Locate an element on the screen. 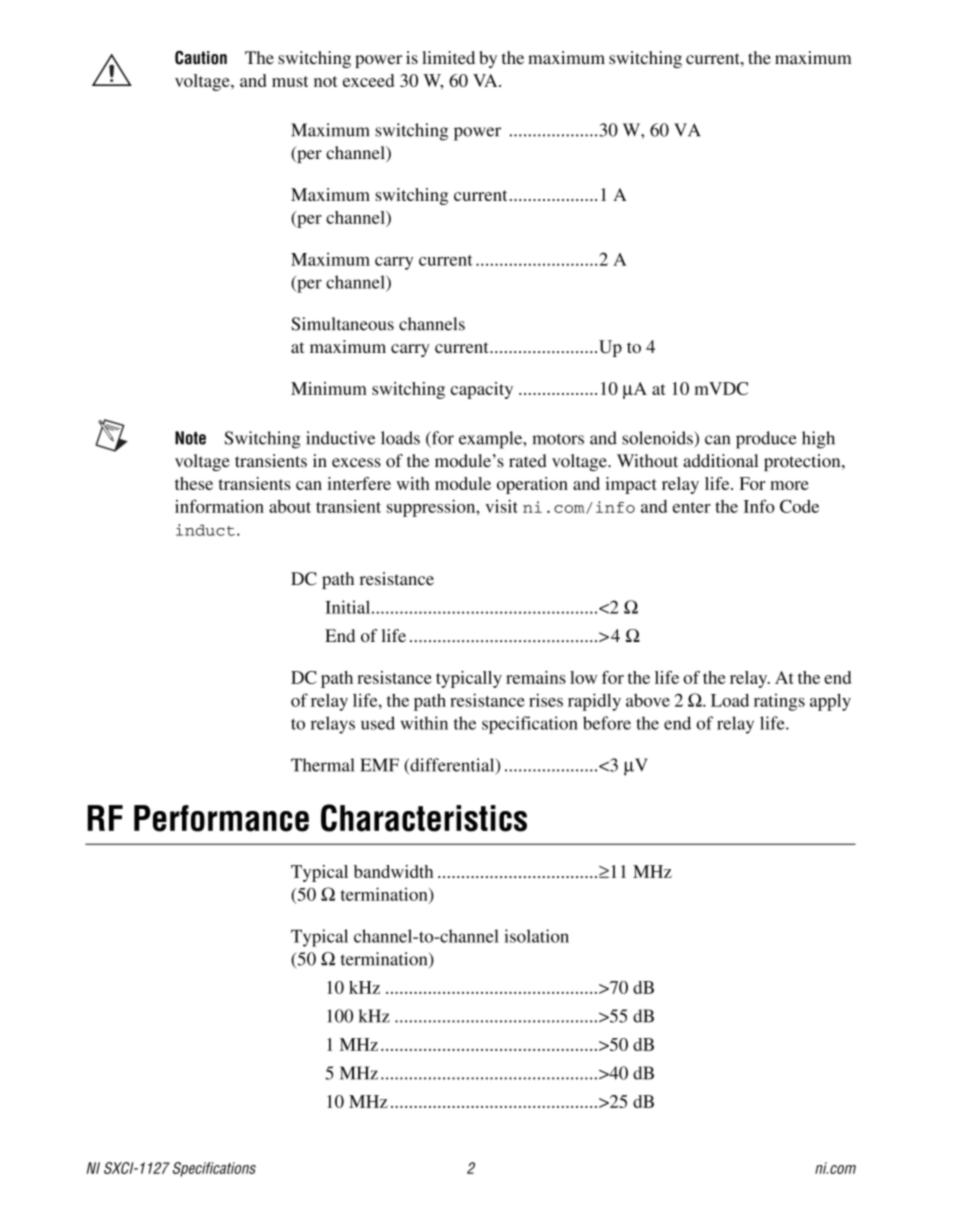 Image resolution: width=958 pixels, height=1232 pixels. isolation is located at coordinates (536, 936).
